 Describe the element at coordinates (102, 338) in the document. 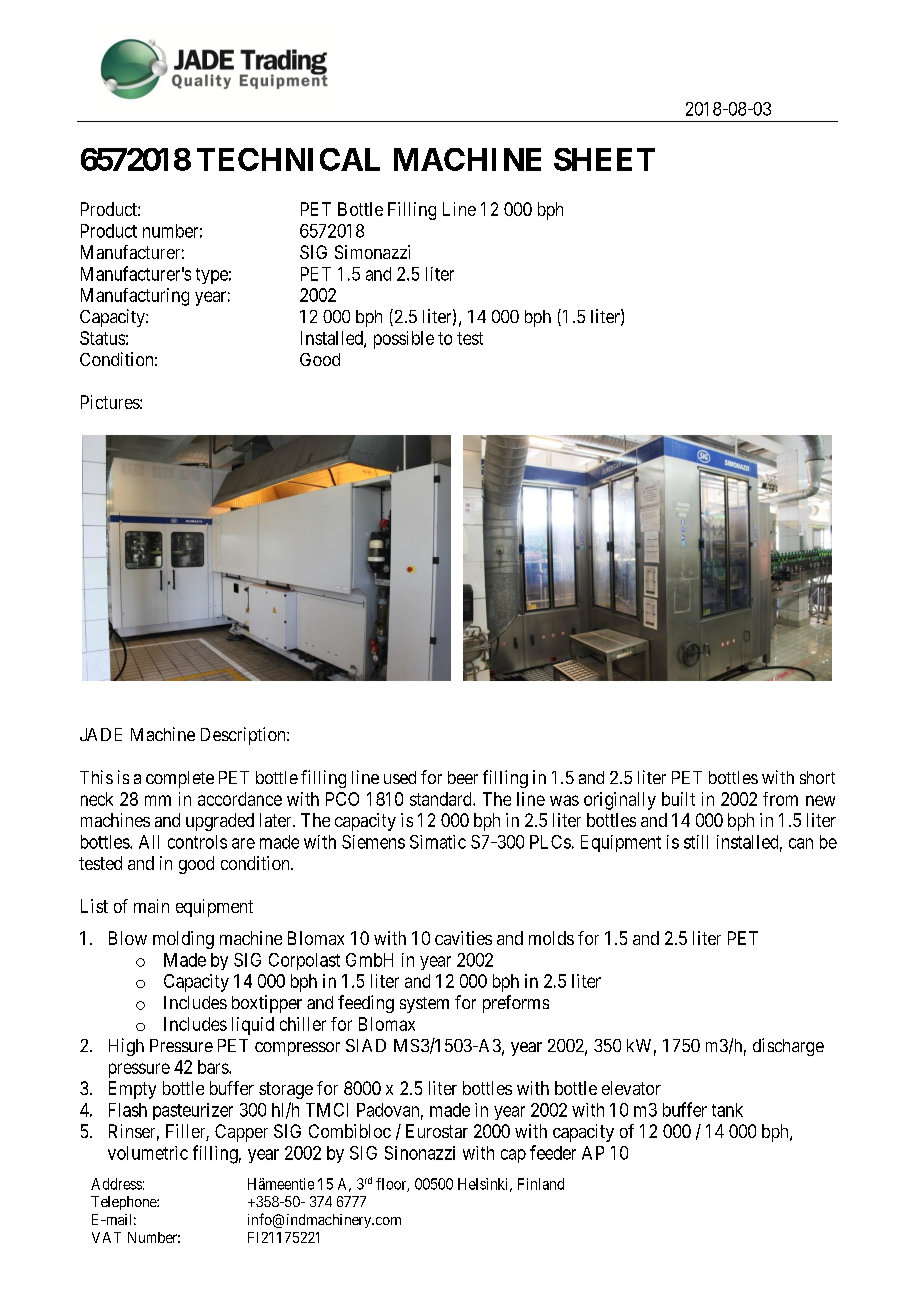

I see `Status` at that location.
